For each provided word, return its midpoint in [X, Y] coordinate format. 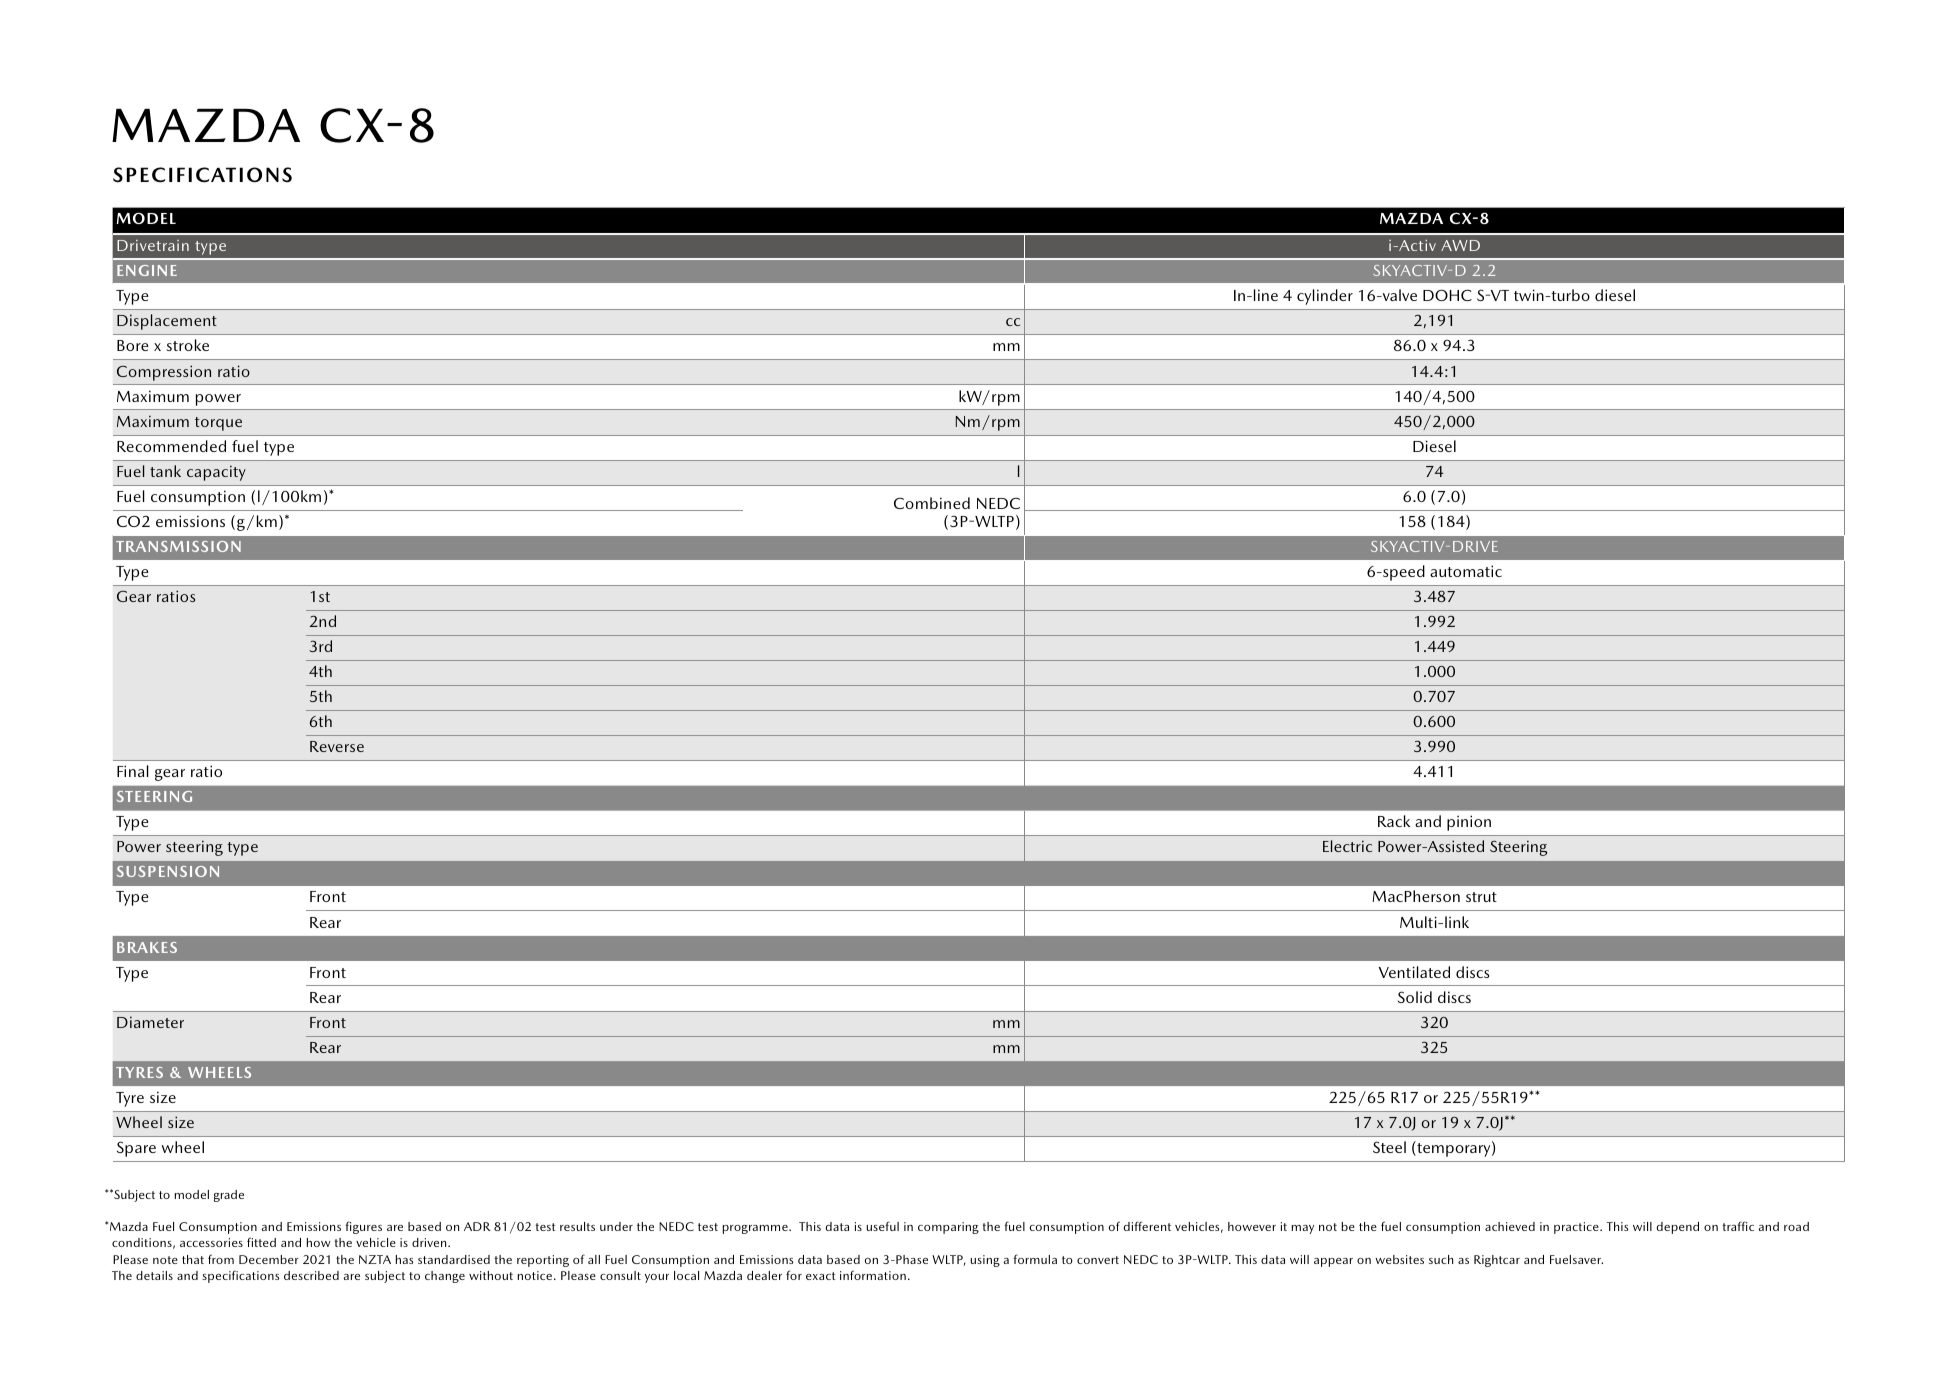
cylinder [1325, 297]
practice [1577, 1228]
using [985, 1261]
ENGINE [147, 270]
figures [363, 1227]
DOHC [1447, 295]
